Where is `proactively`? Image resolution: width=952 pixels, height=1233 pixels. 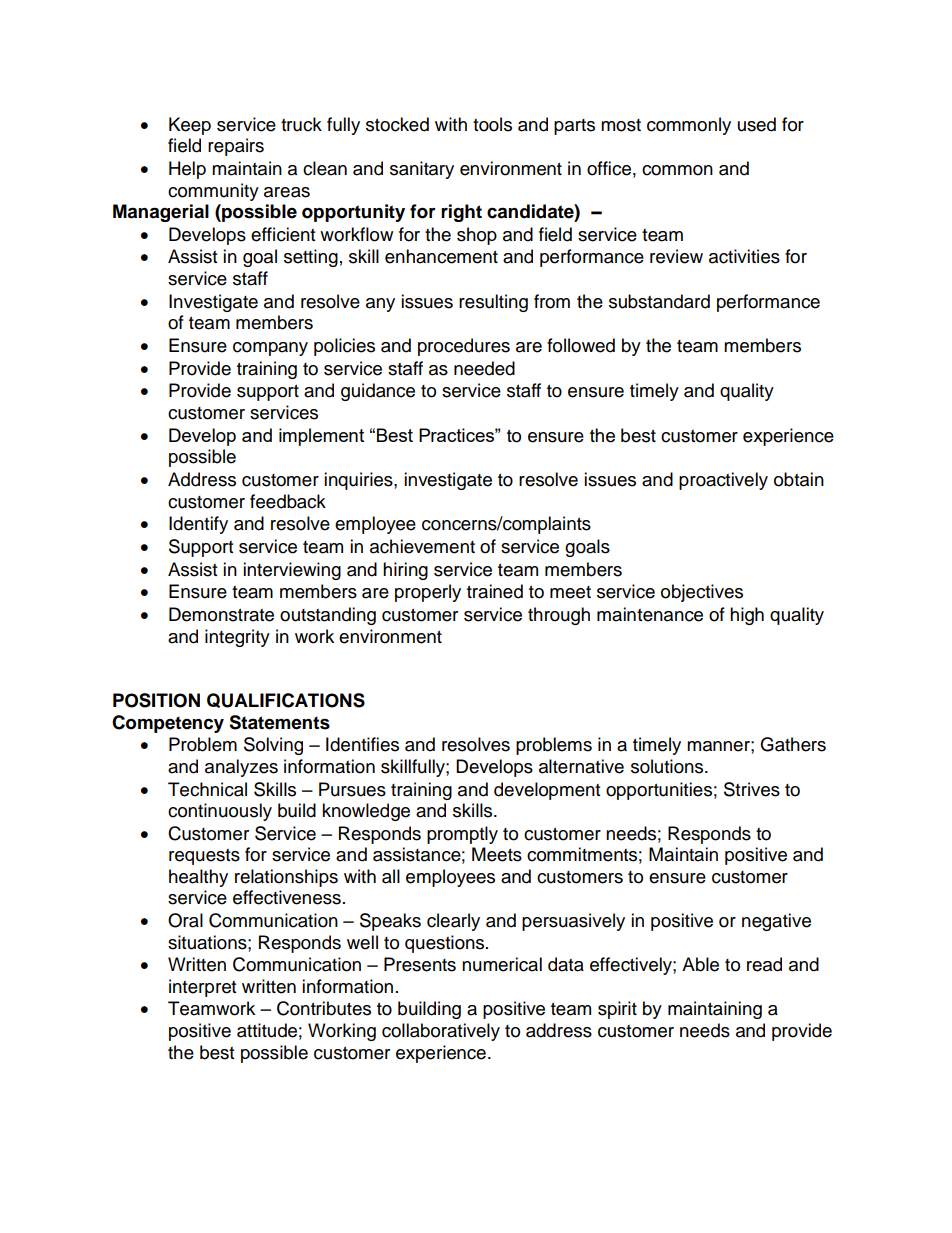 proactively is located at coordinates (723, 481).
